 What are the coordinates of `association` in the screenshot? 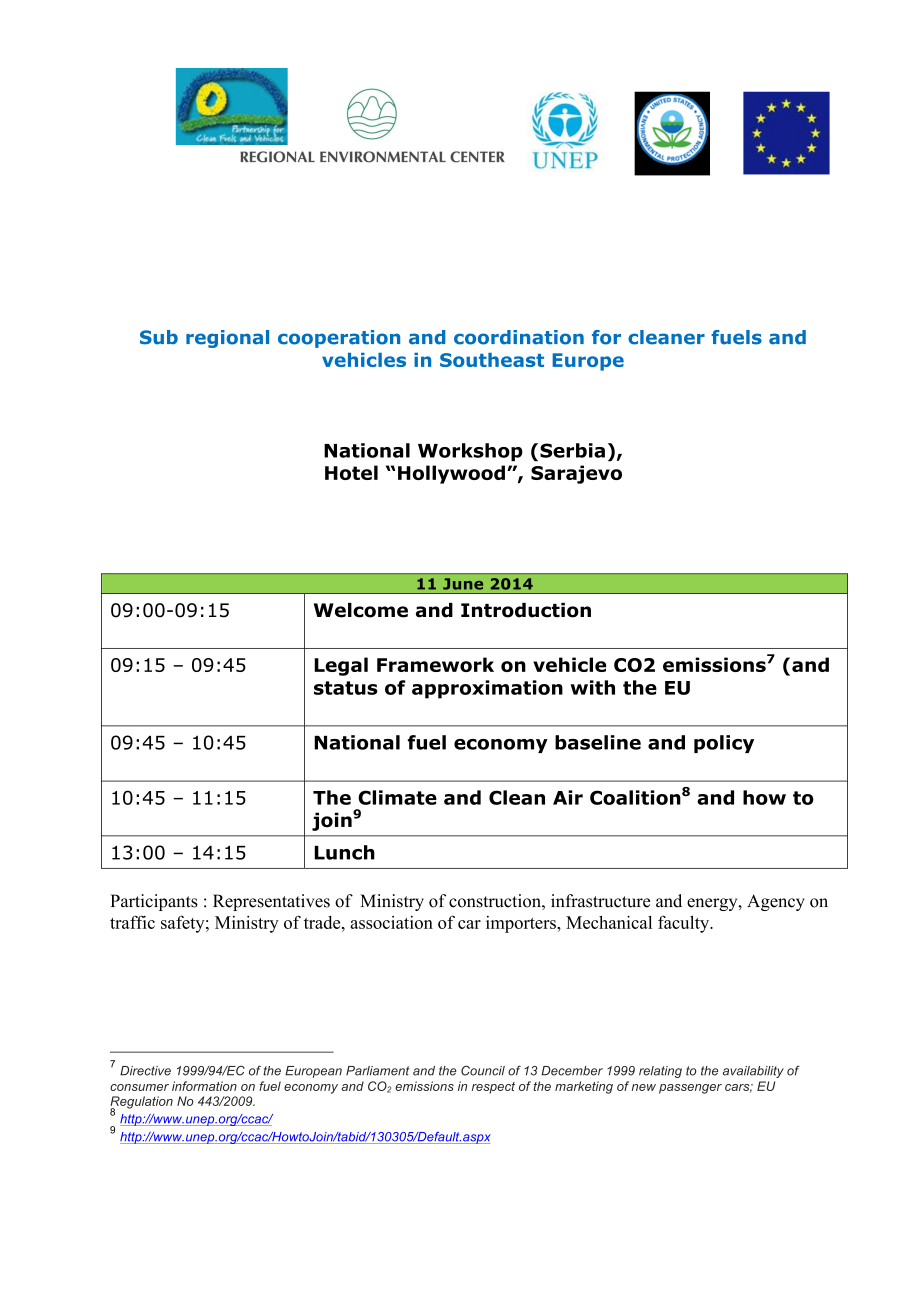 It's located at (391, 922).
